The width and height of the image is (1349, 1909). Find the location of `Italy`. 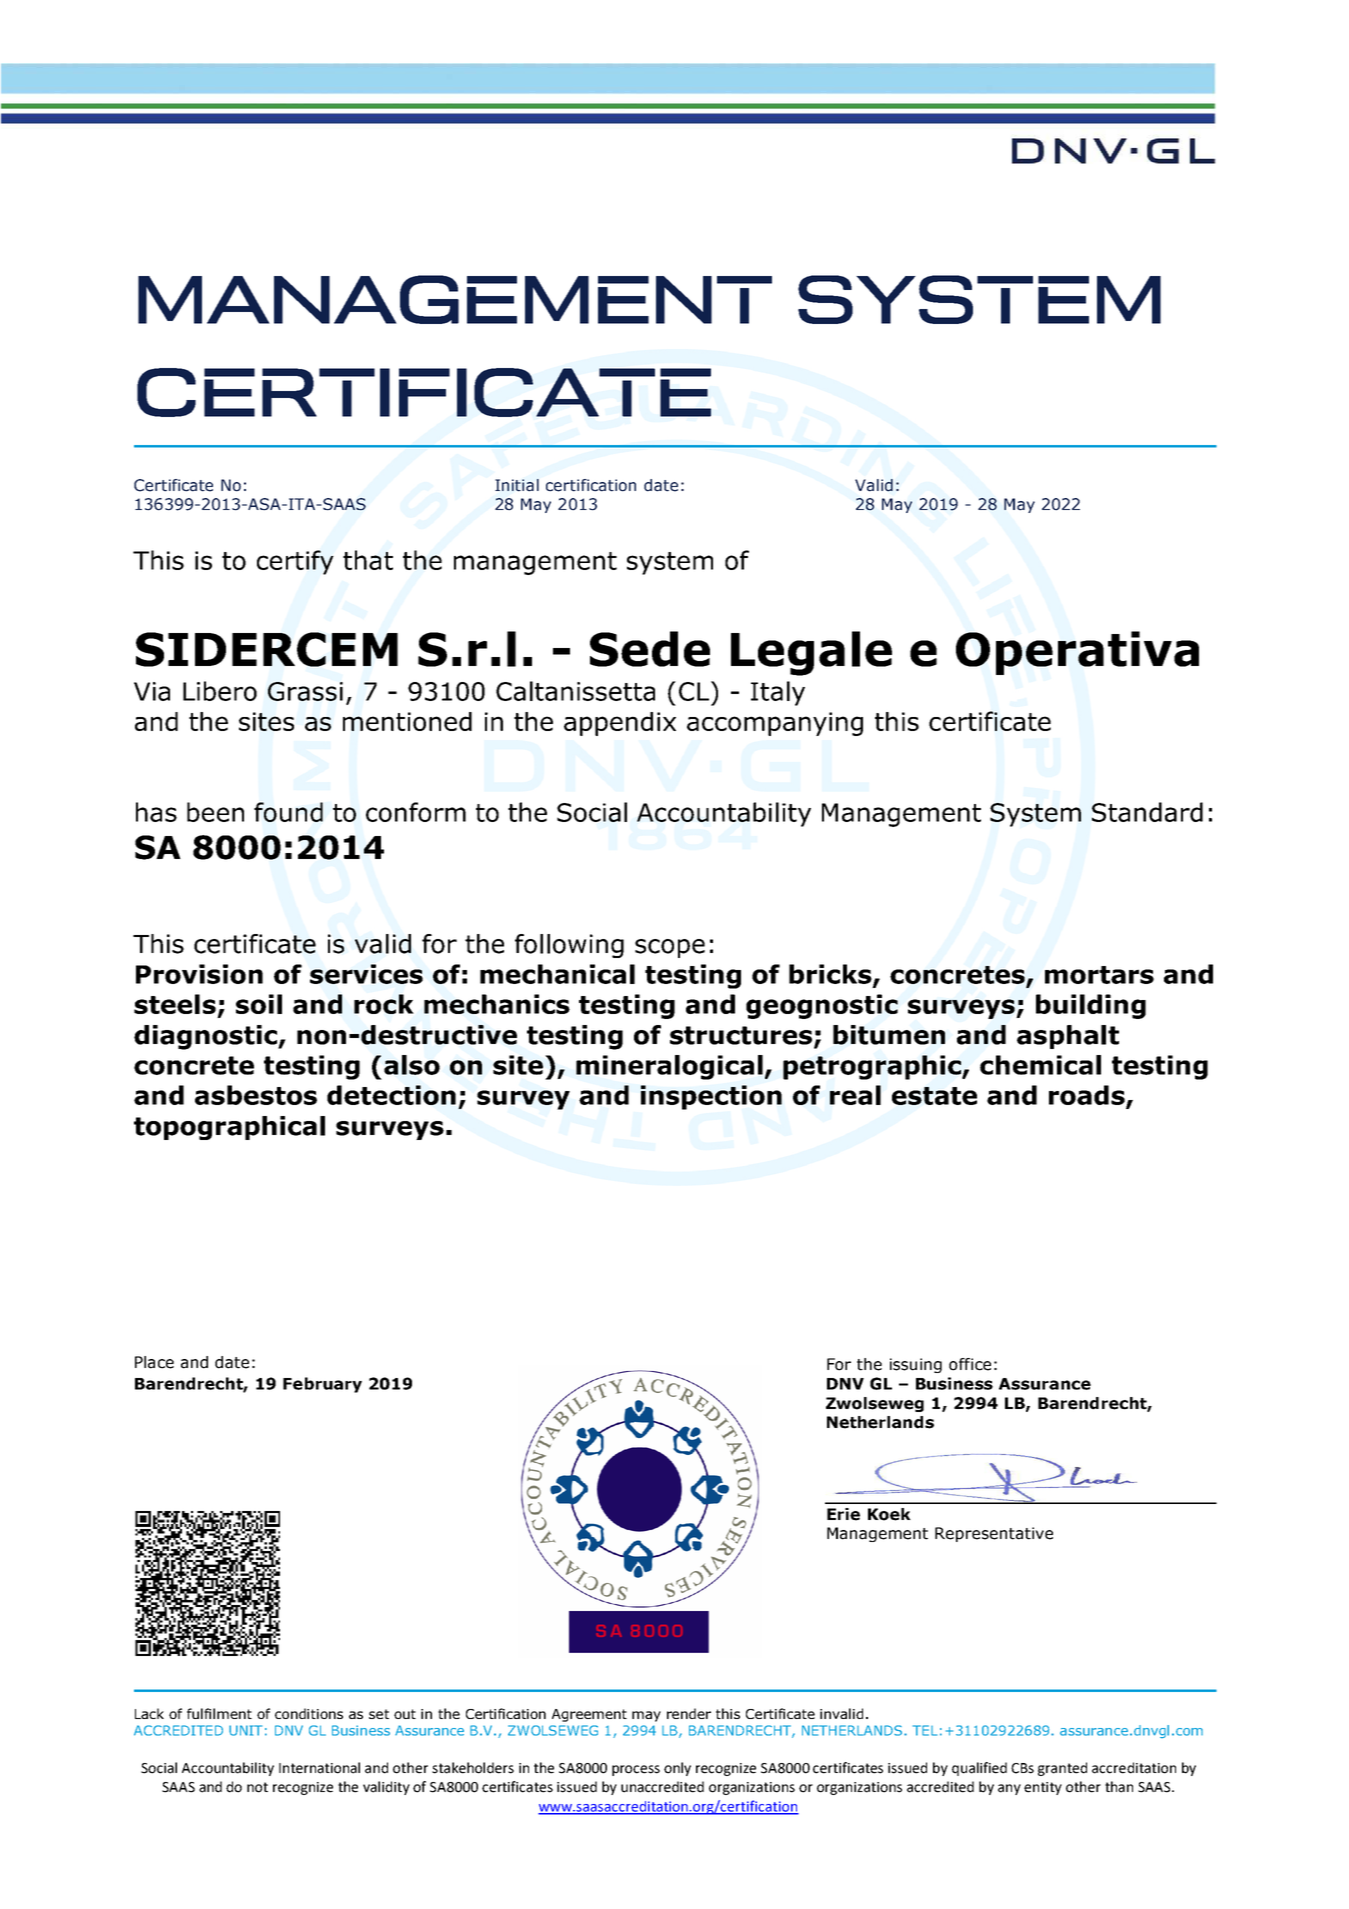

Italy is located at coordinates (778, 693).
